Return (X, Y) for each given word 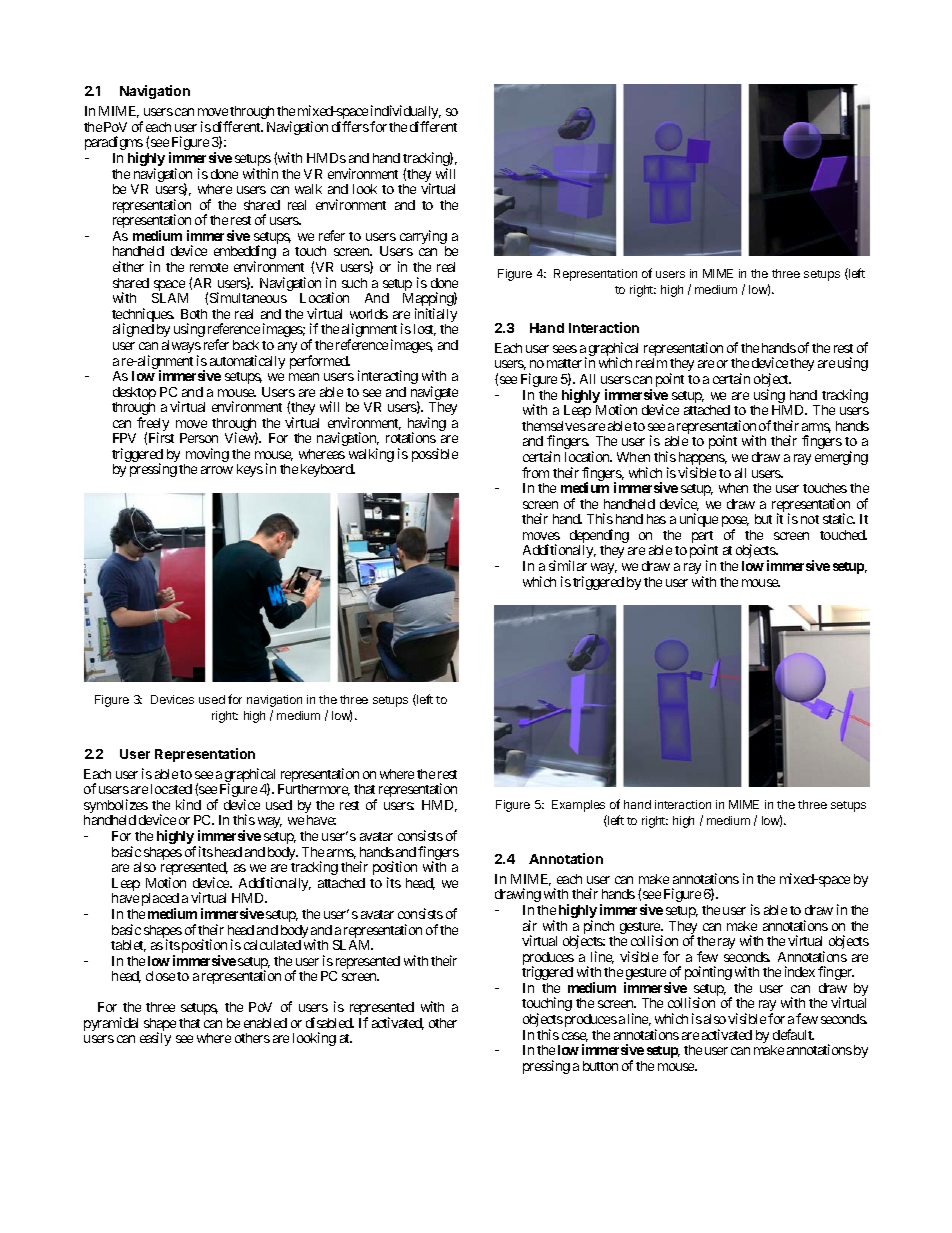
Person (199, 438)
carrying (423, 238)
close (160, 976)
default (793, 1034)
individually (406, 113)
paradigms (114, 144)
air (530, 925)
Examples (578, 806)
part (702, 538)
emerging (841, 458)
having (427, 425)
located (171, 789)
